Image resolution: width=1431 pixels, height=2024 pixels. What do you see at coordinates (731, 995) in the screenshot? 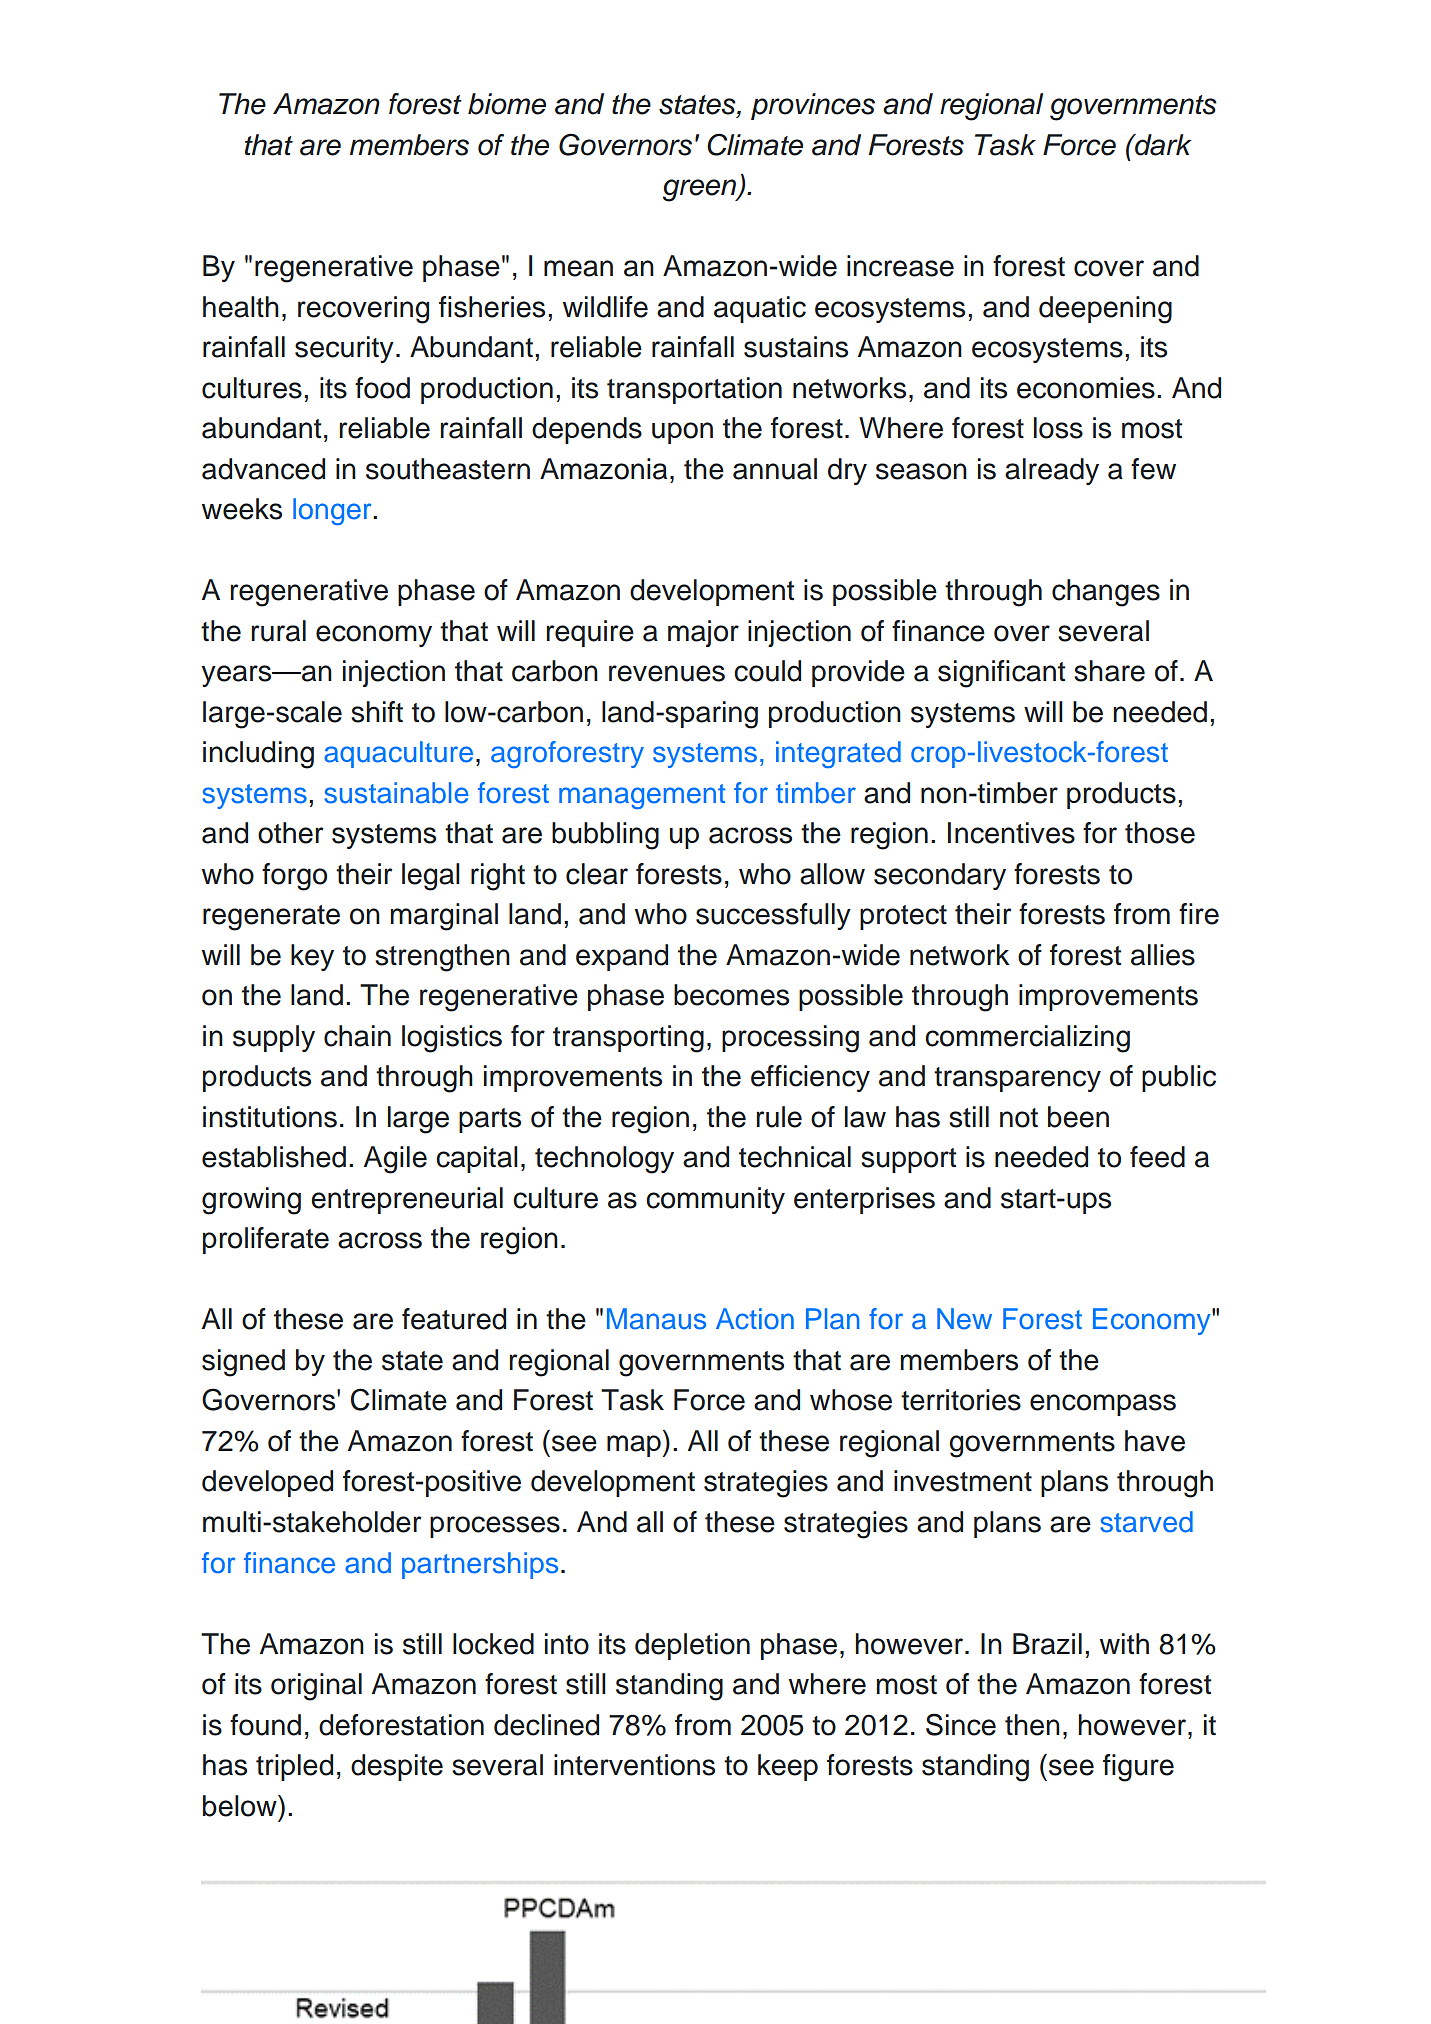
I see `becomes` at bounding box center [731, 995].
